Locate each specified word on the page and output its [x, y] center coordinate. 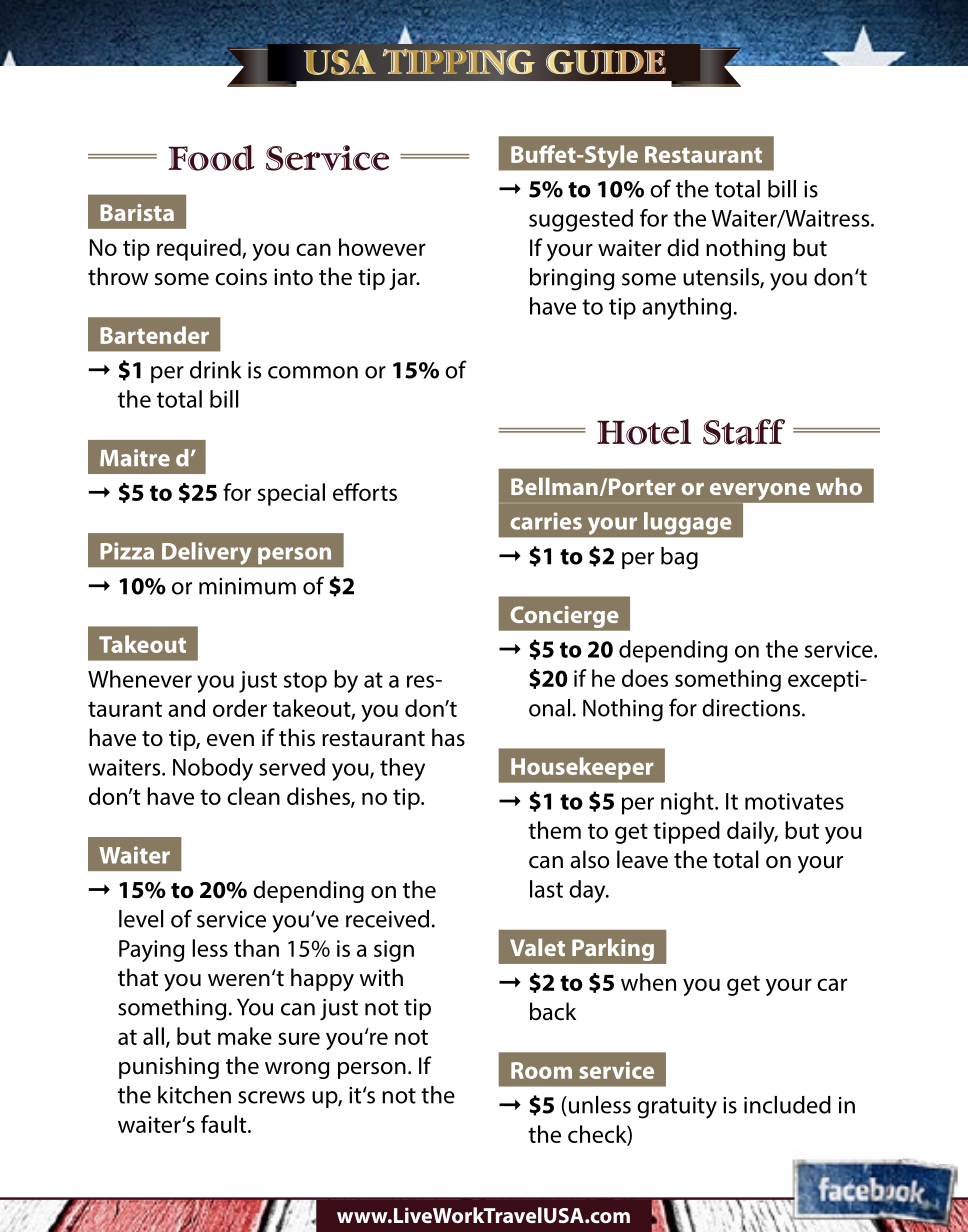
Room [541, 1070]
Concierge [564, 617]
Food [211, 158]
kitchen [194, 1095]
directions [752, 708]
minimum [247, 586]
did [683, 247]
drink [215, 370]
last [546, 889]
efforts [365, 492]
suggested [581, 220]
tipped [686, 832]
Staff [744, 432]
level [141, 919]
